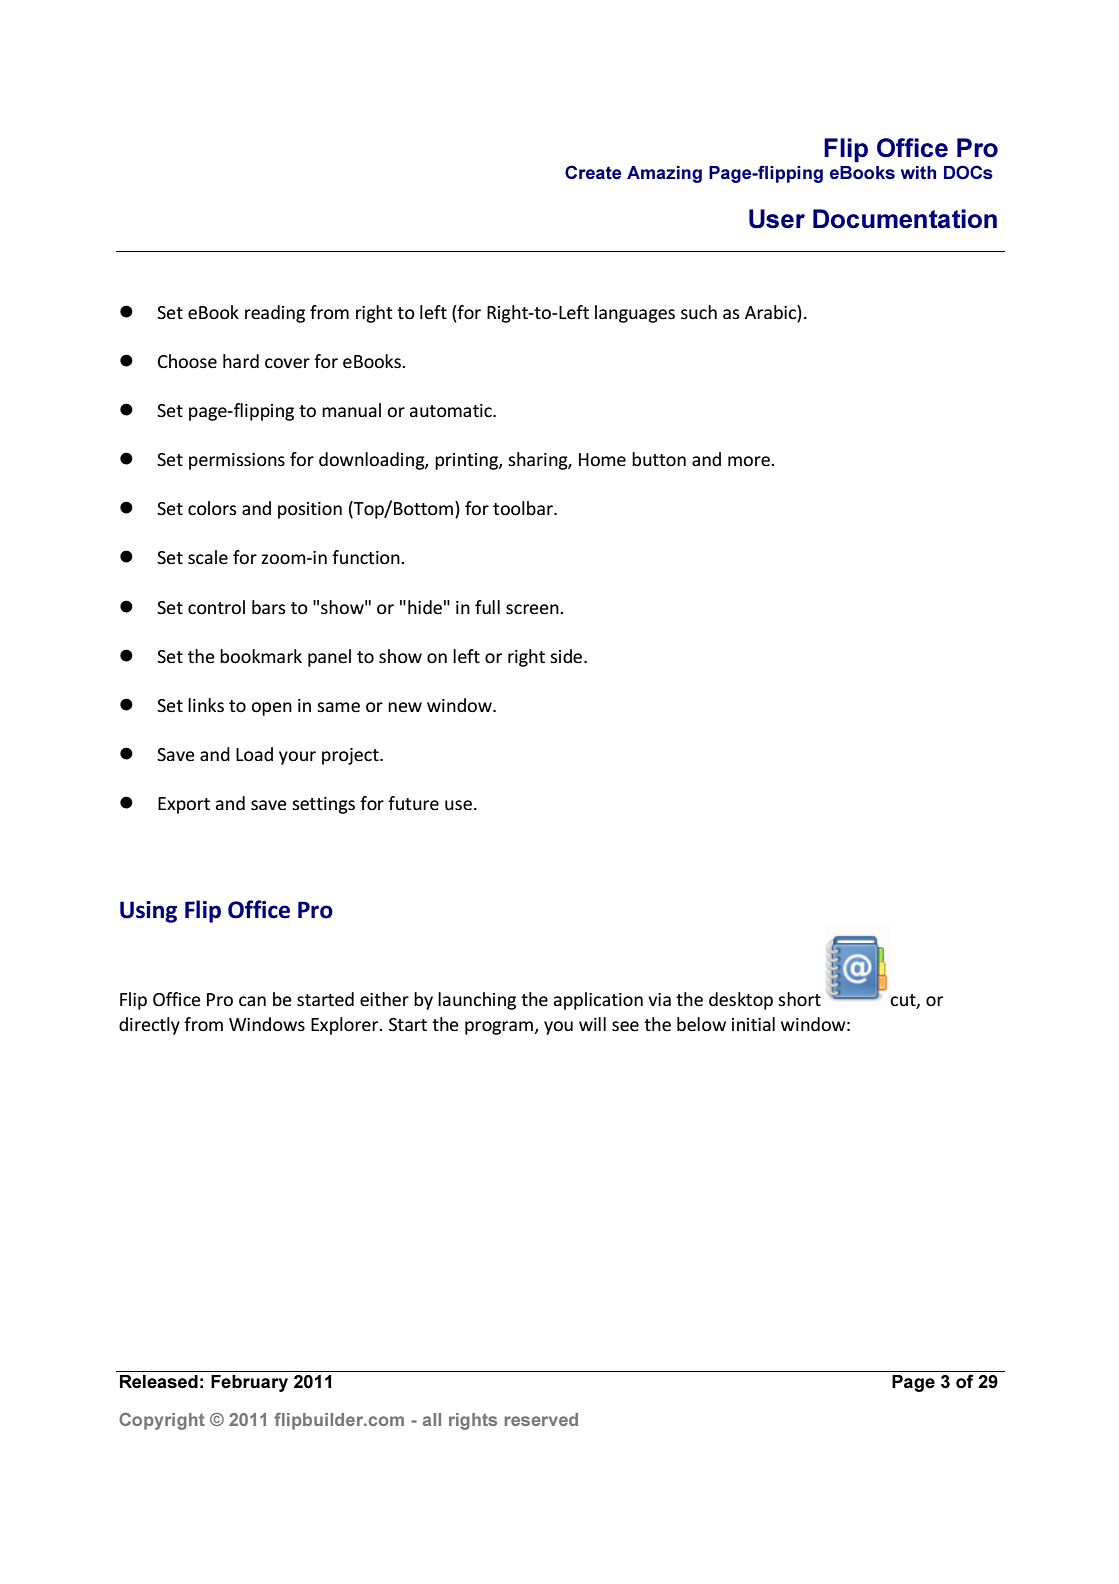 This screenshot has height=1584, width=1119. I want to click on control, so click(216, 607).
